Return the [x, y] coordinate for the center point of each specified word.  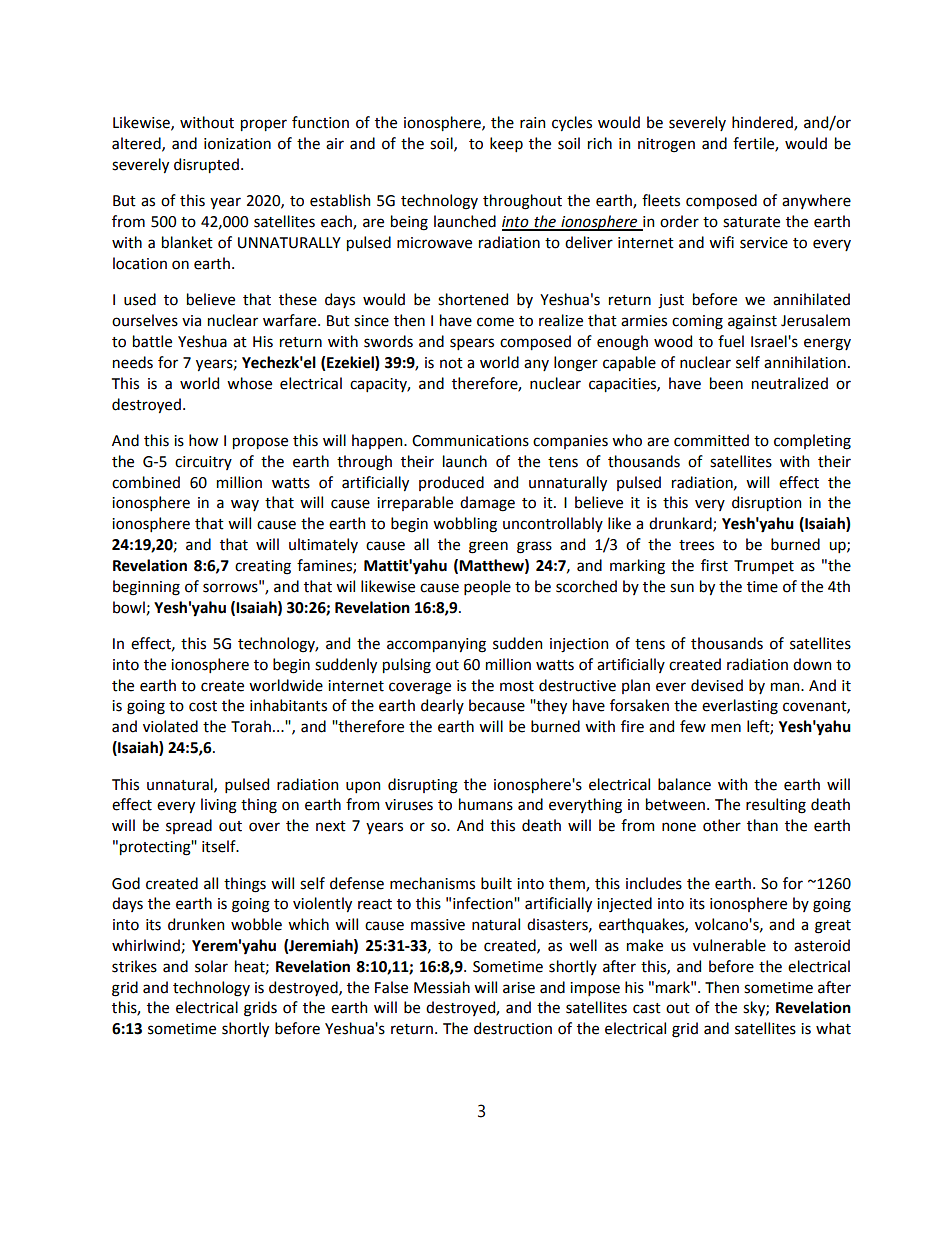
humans [486, 804]
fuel [731, 341]
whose [249, 383]
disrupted [206, 165]
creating [263, 567]
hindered [763, 123]
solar [211, 966]
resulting [776, 806]
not [451, 363]
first [714, 565]
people [487, 587]
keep [506, 144]
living [219, 806]
